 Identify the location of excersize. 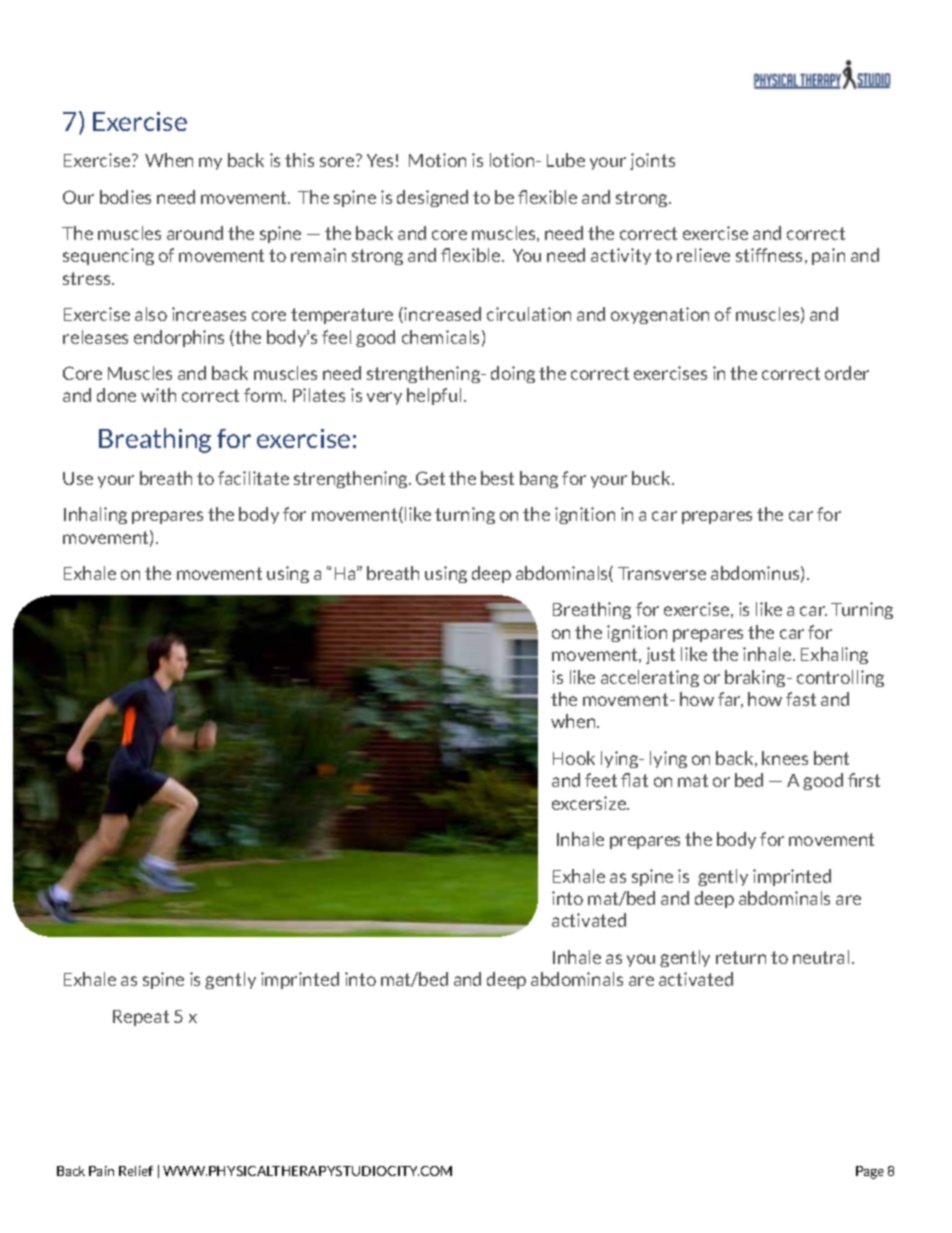
(590, 803).
